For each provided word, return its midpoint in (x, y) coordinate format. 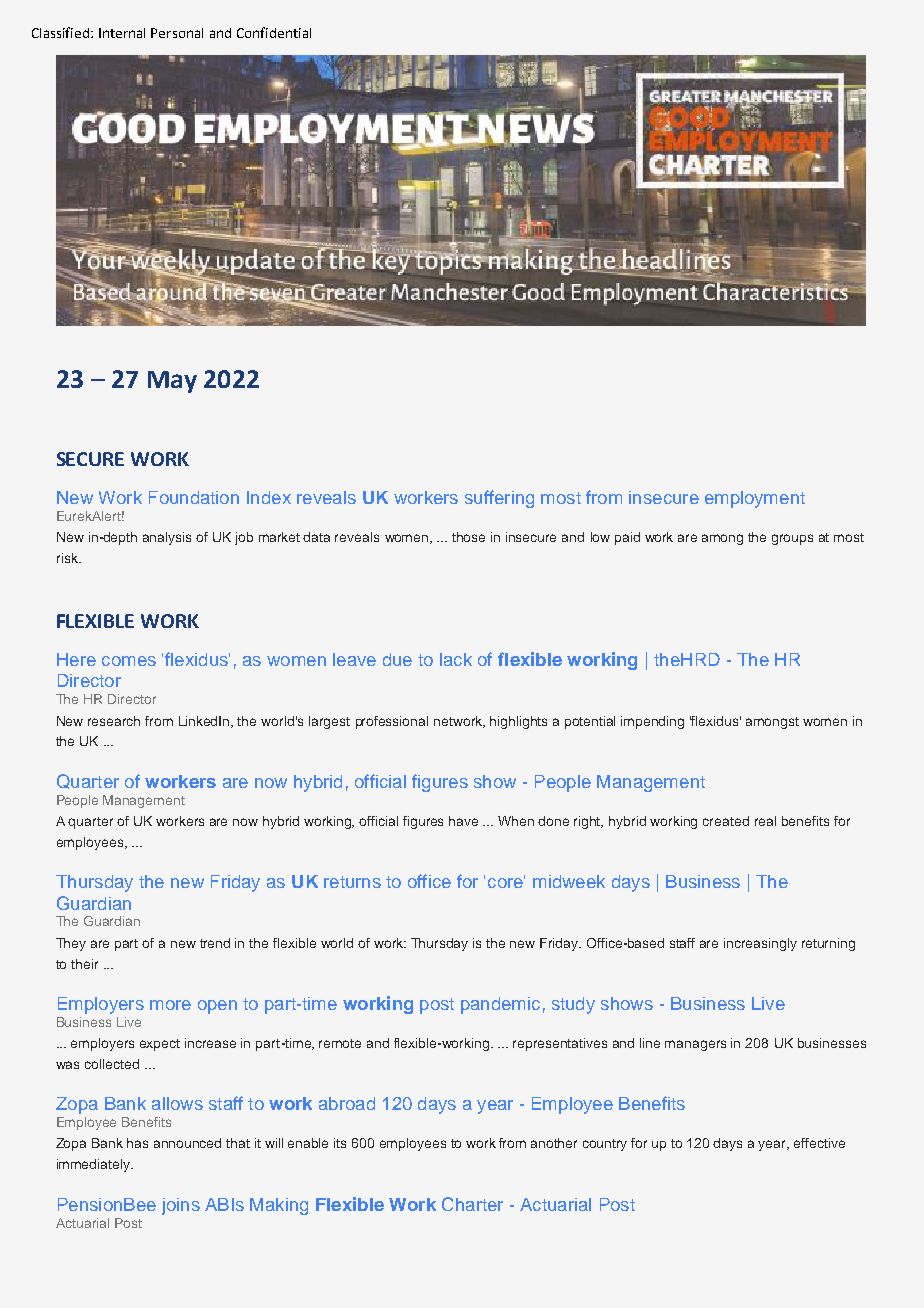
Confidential (274, 32)
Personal (177, 33)
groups (792, 539)
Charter (472, 1204)
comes (129, 661)
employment (755, 499)
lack (456, 659)
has (137, 1143)
